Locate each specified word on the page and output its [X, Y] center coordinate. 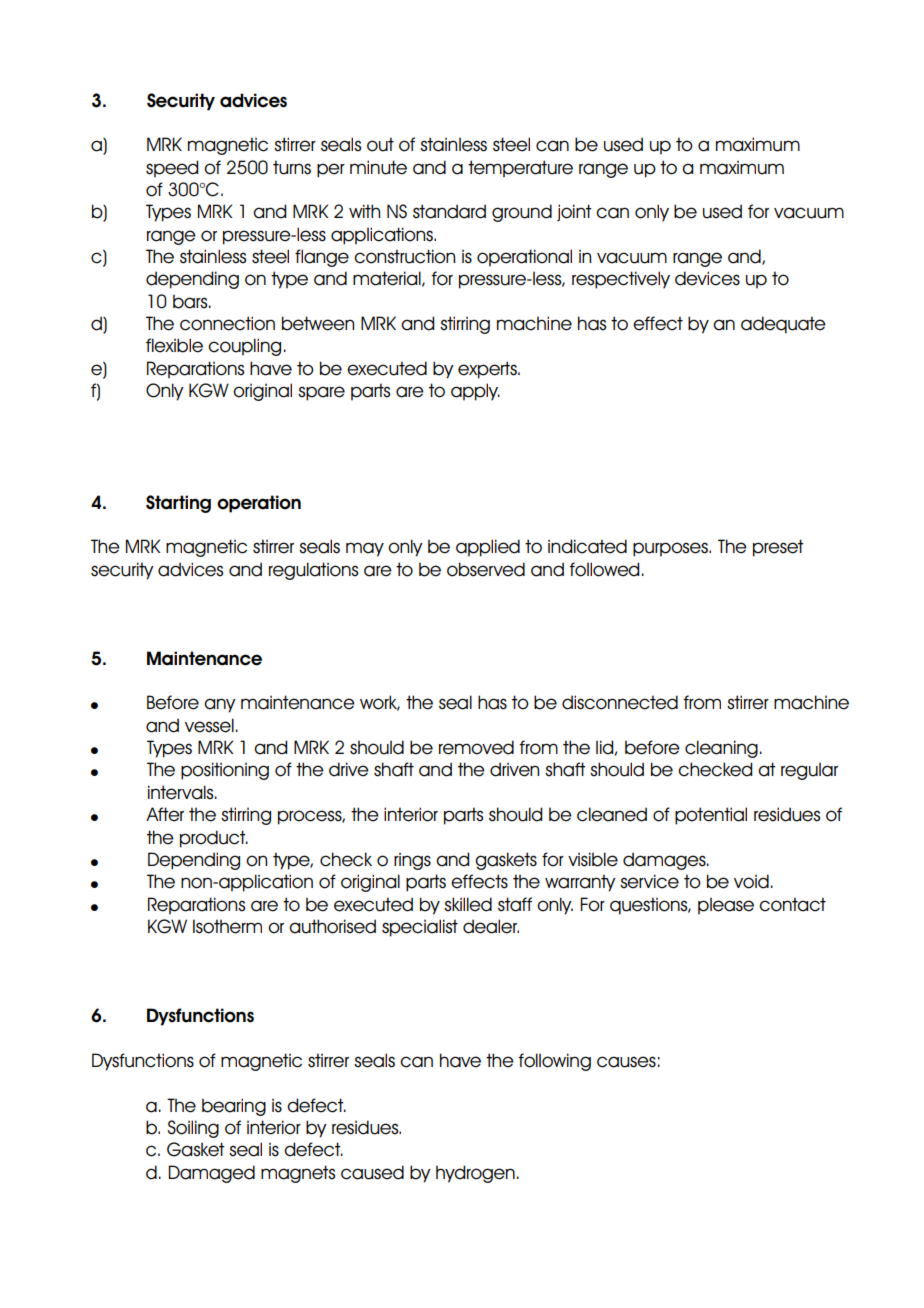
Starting [178, 504]
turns [292, 167]
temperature [520, 169]
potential [711, 816]
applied [488, 548]
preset [778, 548]
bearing [234, 1107]
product [214, 839]
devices [707, 278]
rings [412, 861]
